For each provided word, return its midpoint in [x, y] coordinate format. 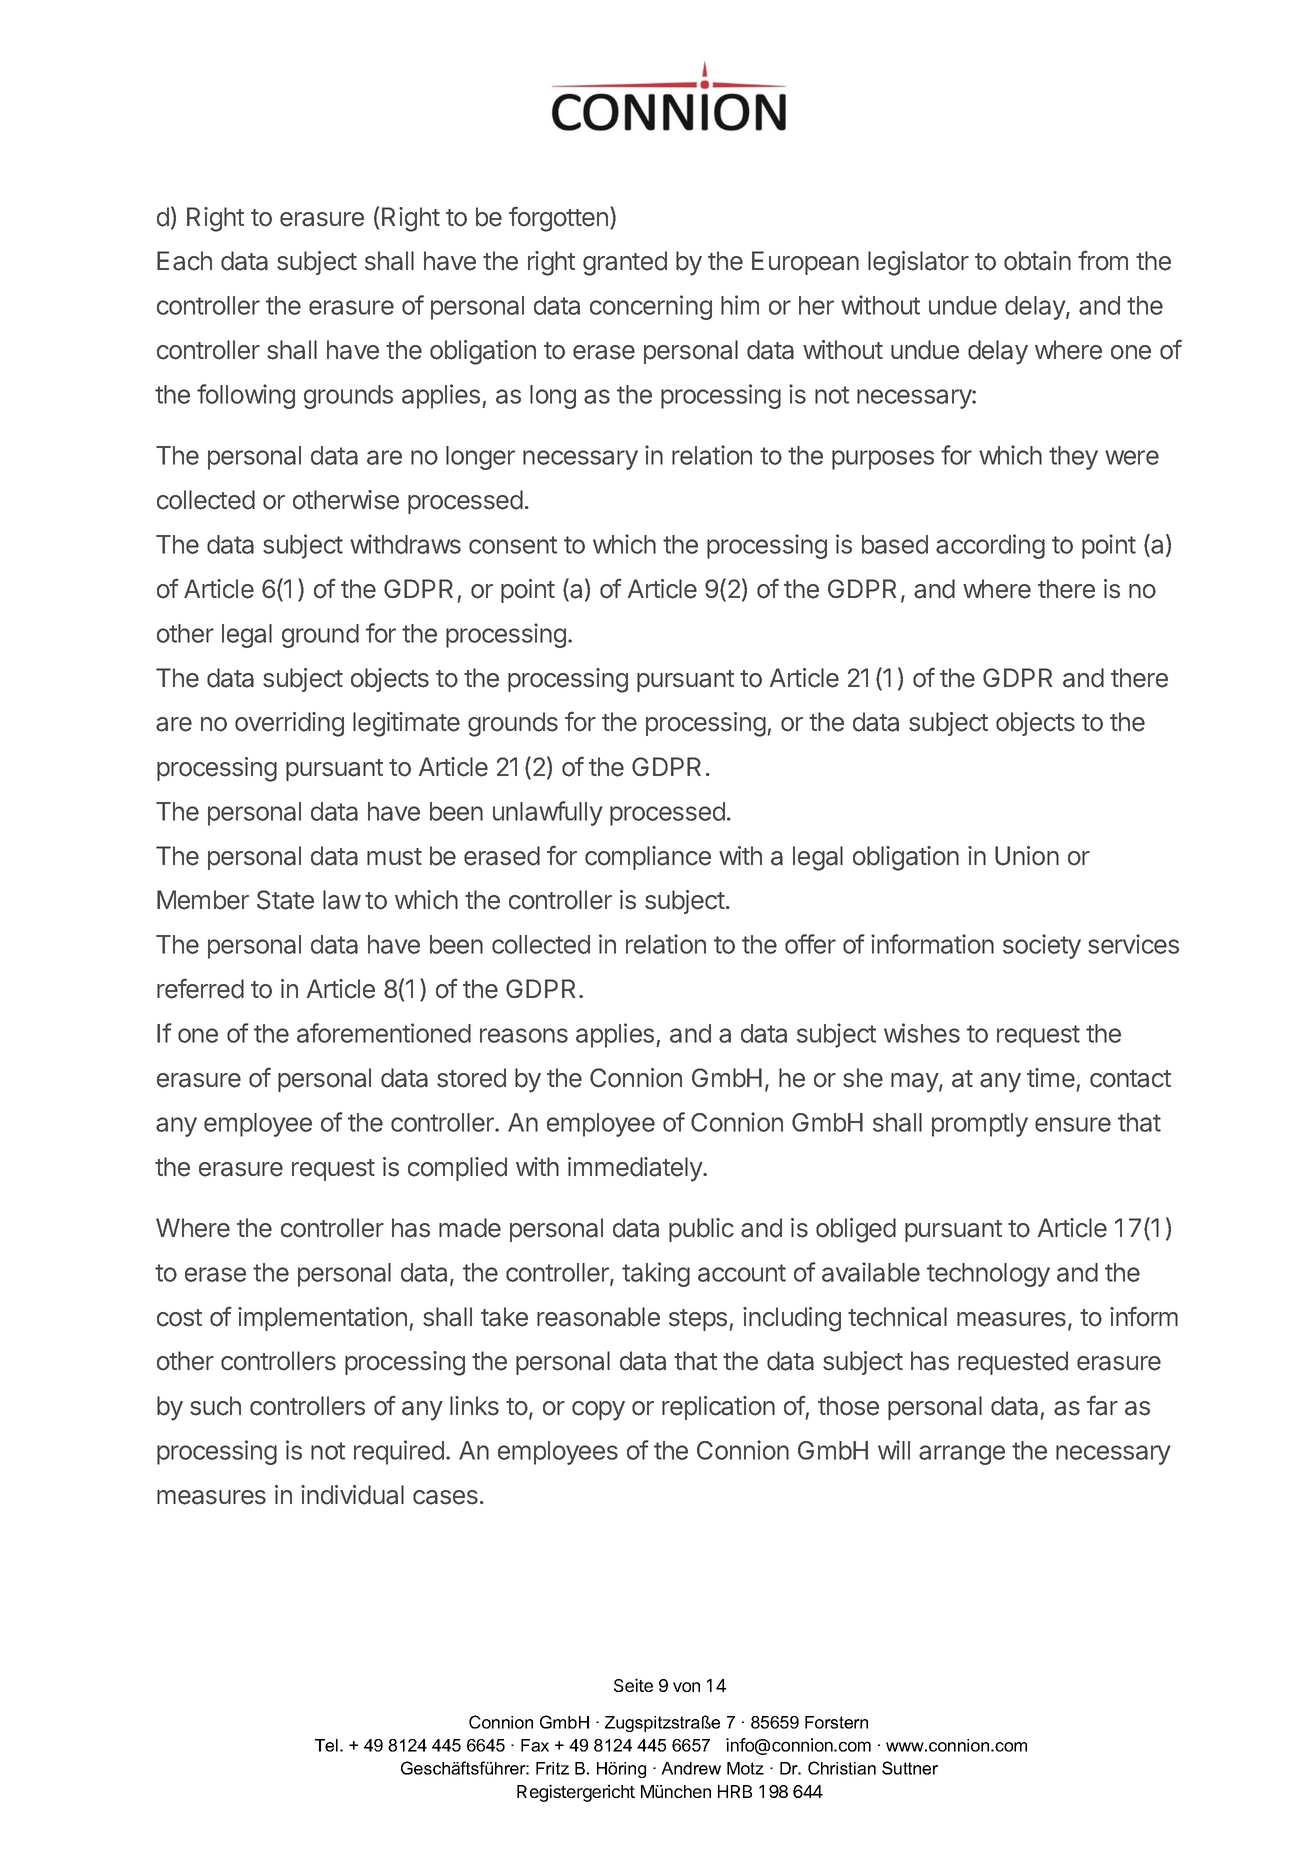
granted [625, 263]
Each [184, 261]
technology [988, 1275]
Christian [842, 1768]
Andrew [691, 1768]
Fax [535, 1745]
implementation [322, 1319]
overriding [289, 724]
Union [1027, 856]
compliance [648, 858]
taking [656, 1274]
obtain [1037, 261]
